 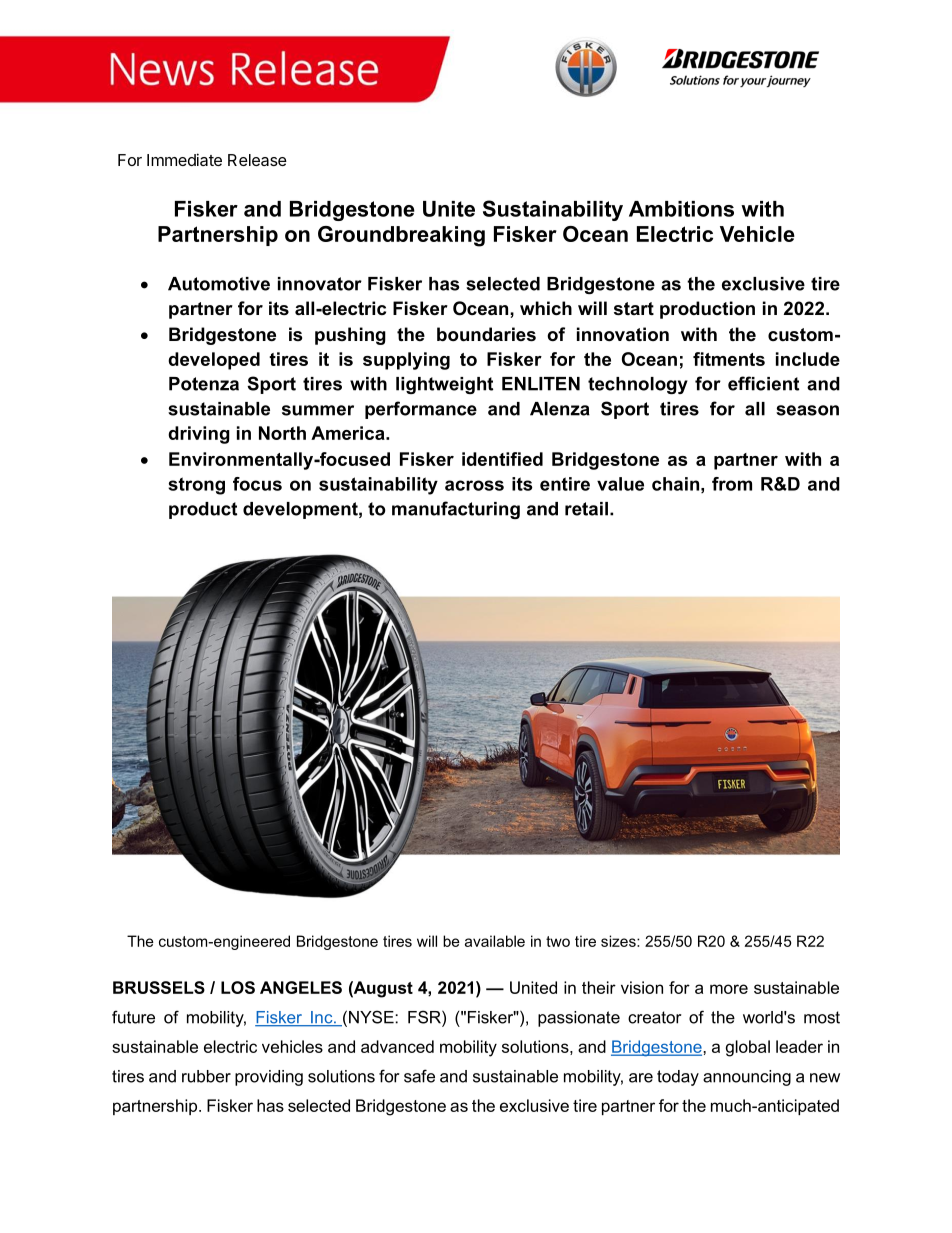 I want to click on Immediate, so click(x=184, y=159).
